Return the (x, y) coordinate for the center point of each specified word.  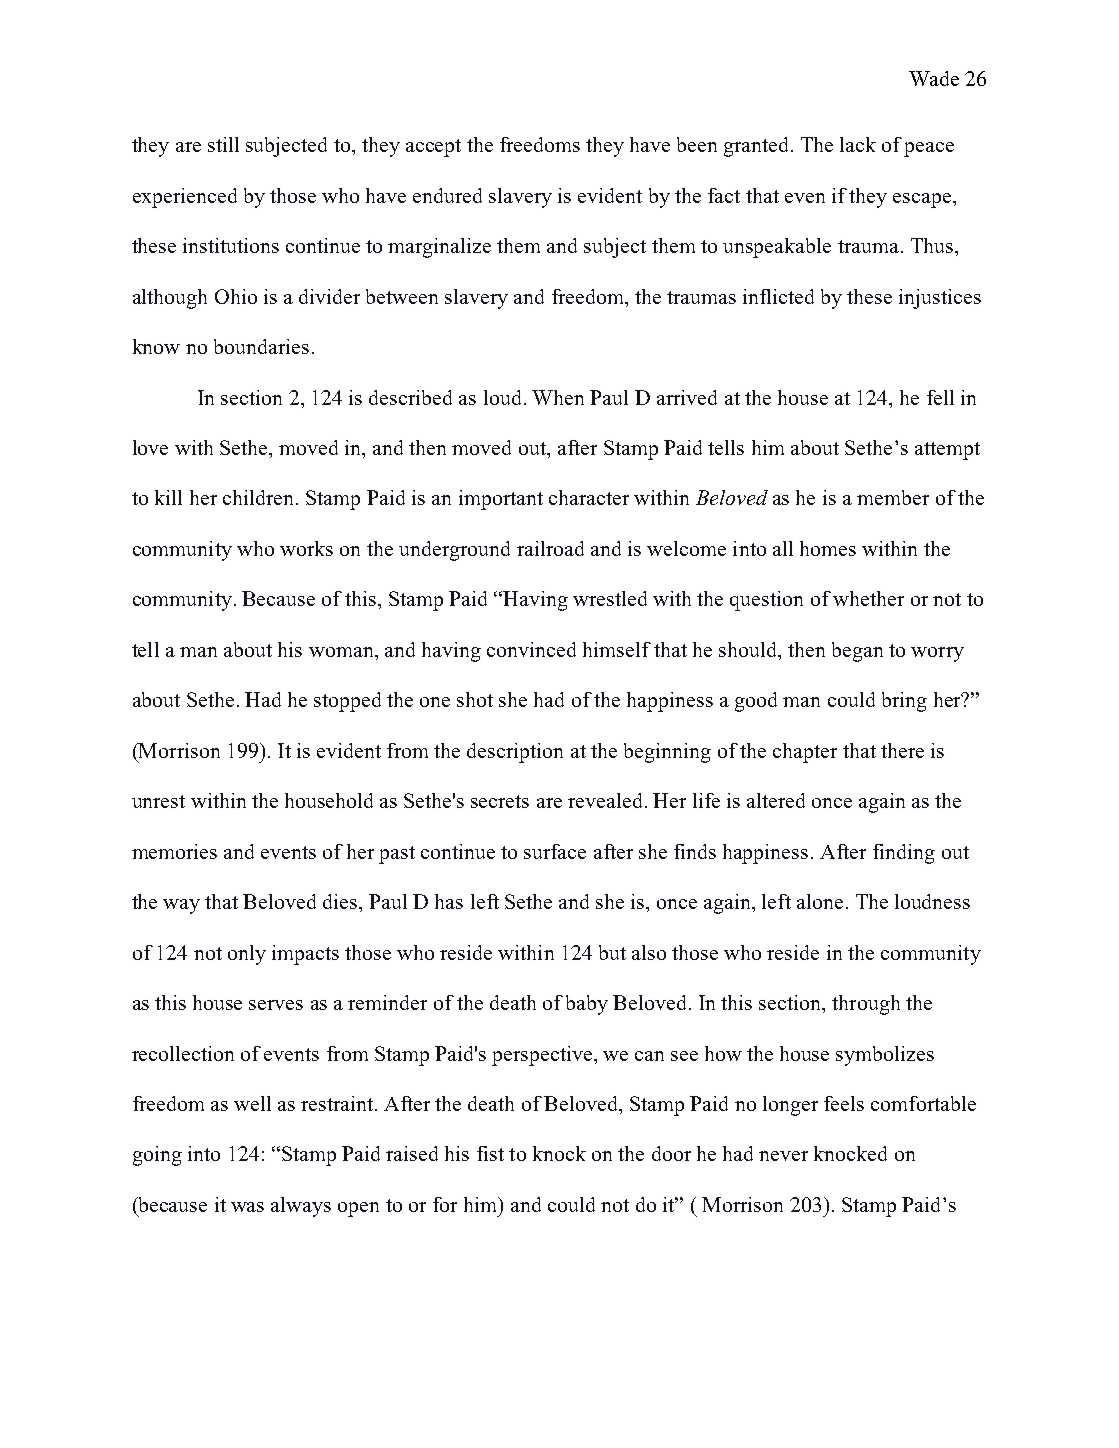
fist (490, 1153)
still (223, 144)
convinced (531, 649)
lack (858, 144)
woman (342, 652)
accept (433, 148)
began (857, 652)
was (247, 1207)
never (783, 1156)
